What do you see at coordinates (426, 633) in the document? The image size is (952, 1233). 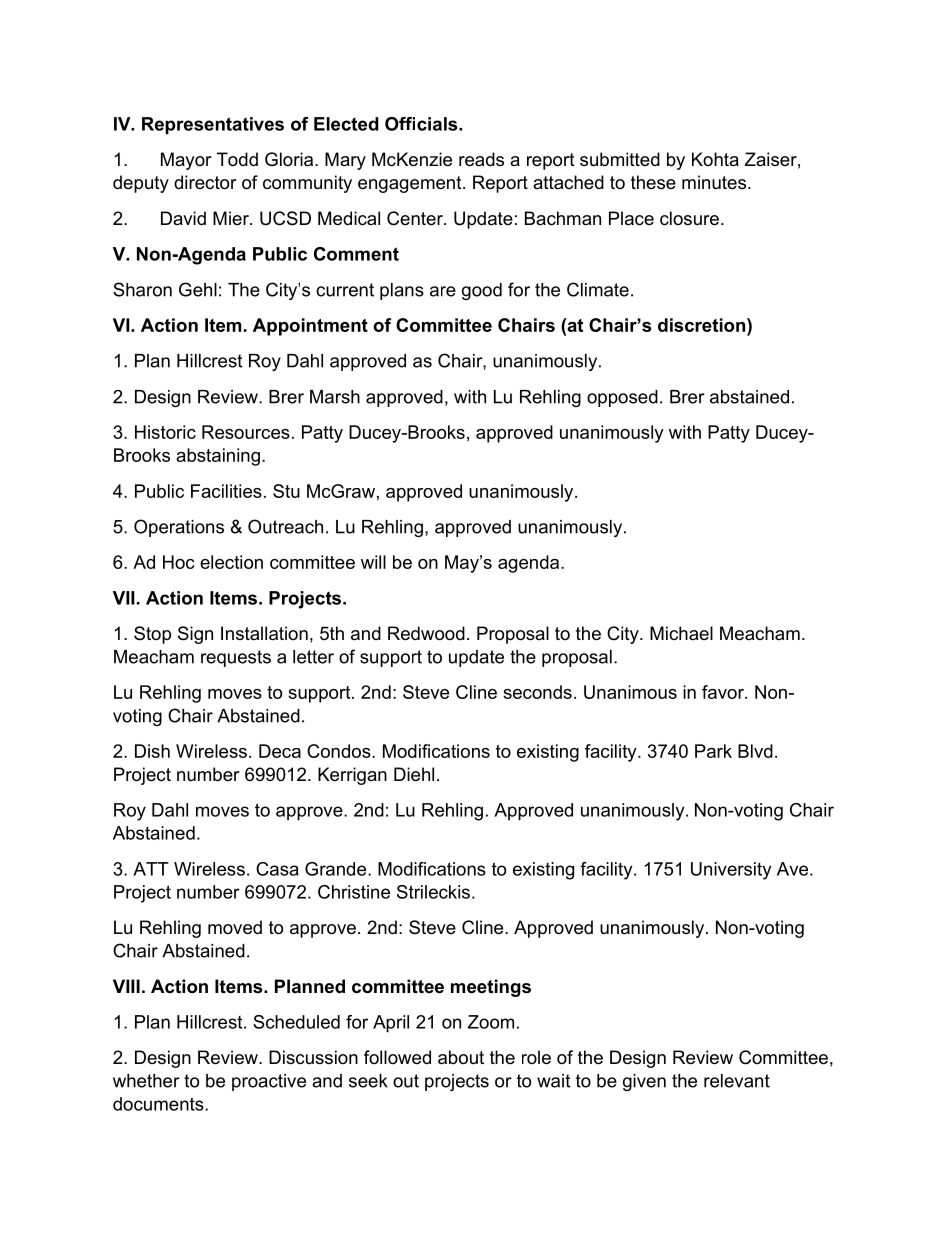 I see `Redwood` at bounding box center [426, 633].
